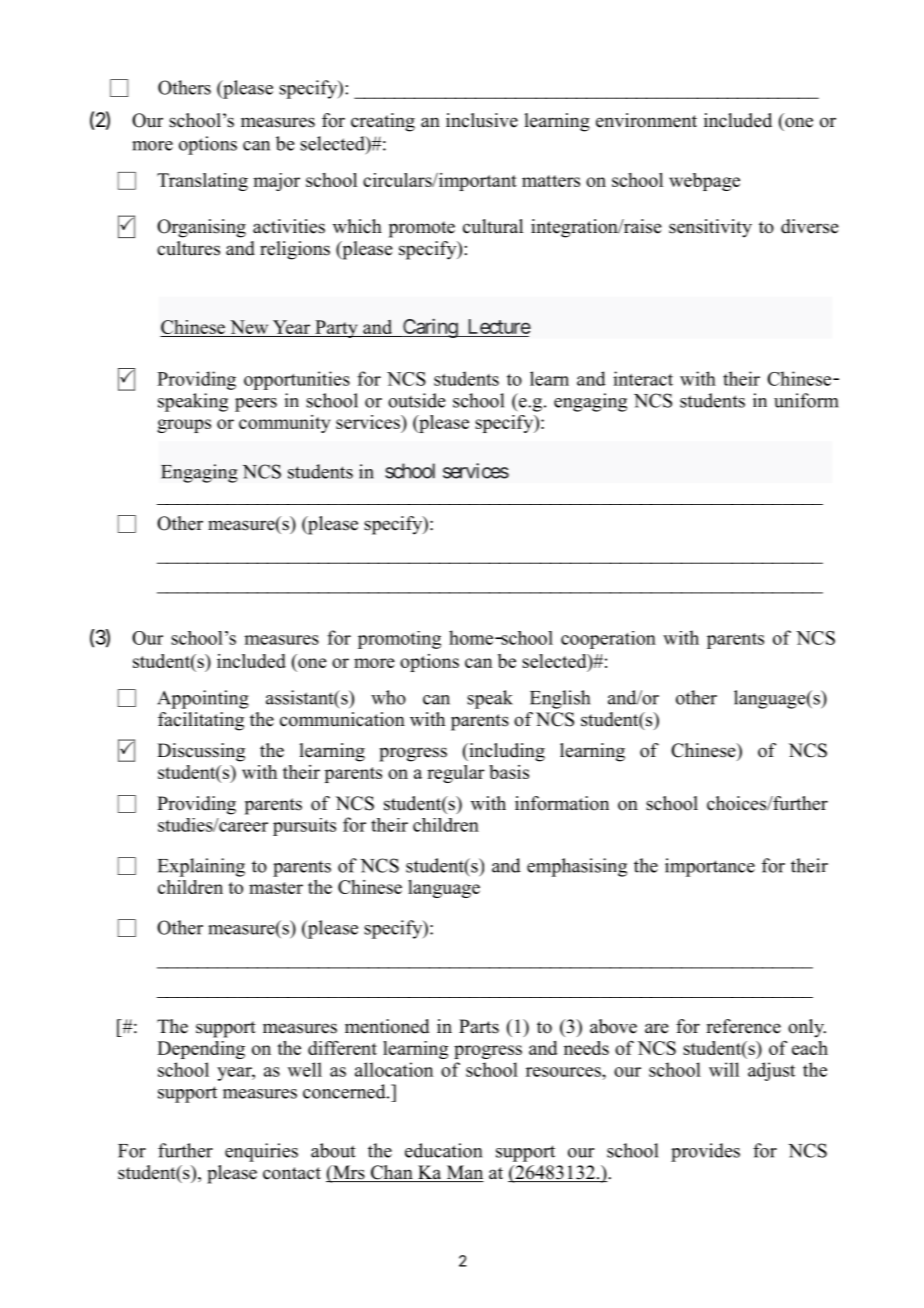  Describe the element at coordinates (464, 1173) in the page. I see `Man` at that location.
